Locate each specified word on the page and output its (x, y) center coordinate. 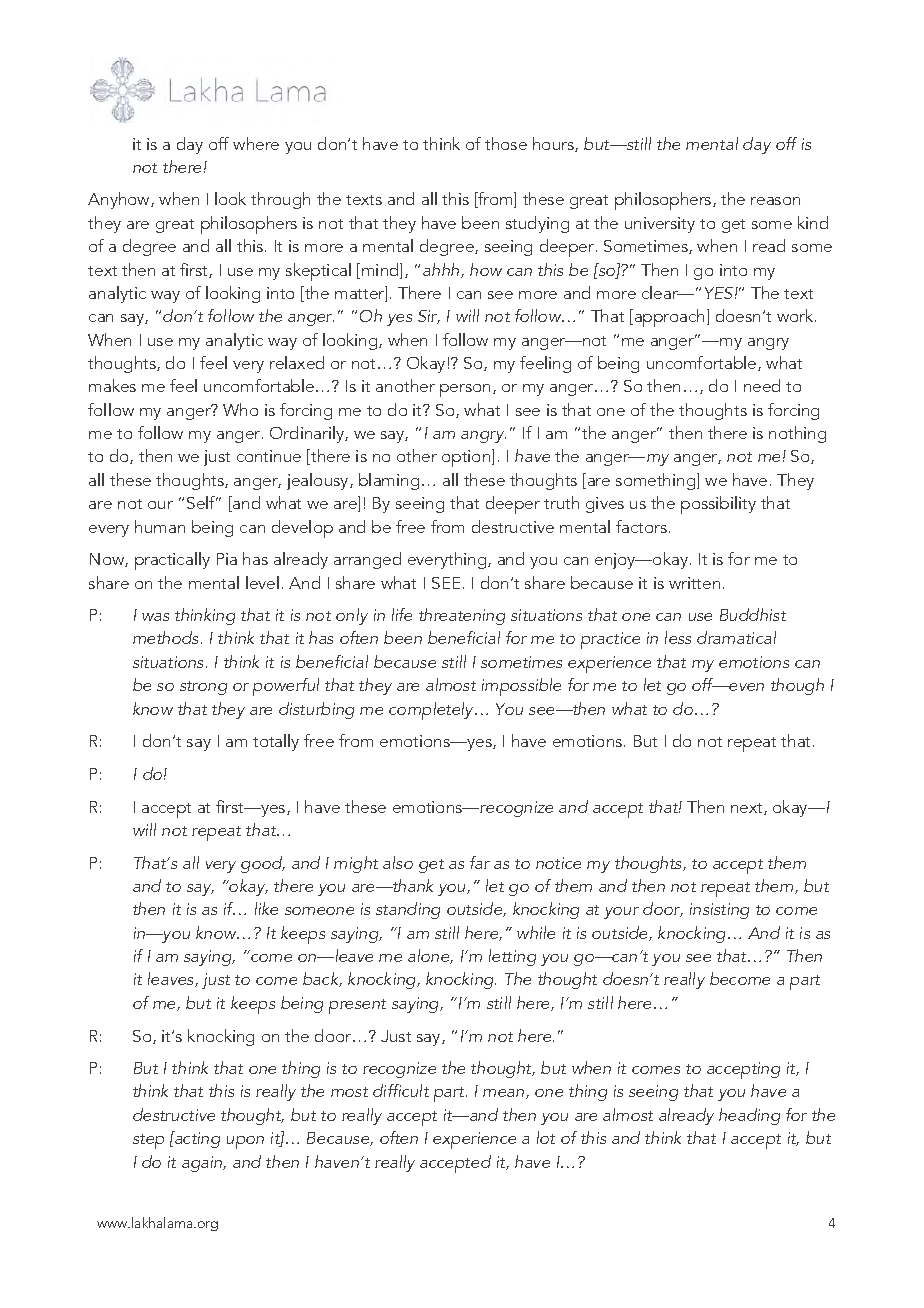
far (480, 862)
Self (202, 502)
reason (775, 201)
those (506, 143)
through (280, 200)
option (467, 458)
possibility (718, 505)
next (748, 809)
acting (196, 1139)
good (263, 864)
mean (505, 1094)
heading (749, 1116)
